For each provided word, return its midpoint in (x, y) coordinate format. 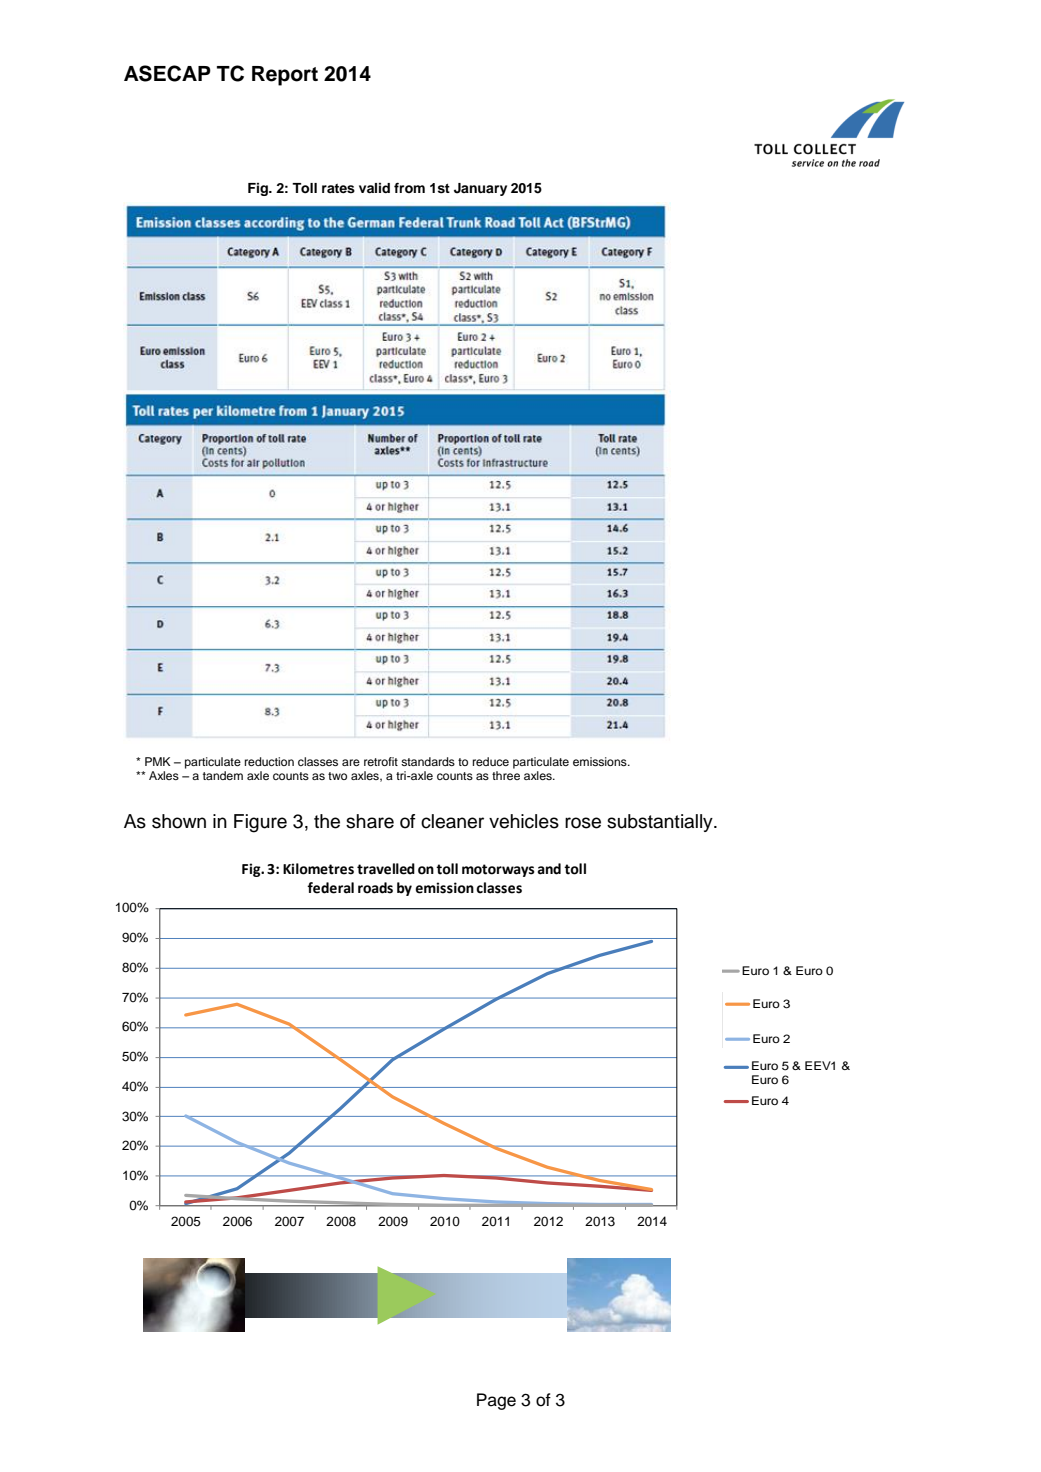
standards (428, 761)
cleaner (452, 821)
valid (374, 188)
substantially (661, 823)
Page (496, 1401)
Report (285, 76)
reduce (491, 761)
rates (338, 189)
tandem (223, 775)
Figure (260, 823)
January (480, 189)
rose (583, 823)
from (409, 187)
